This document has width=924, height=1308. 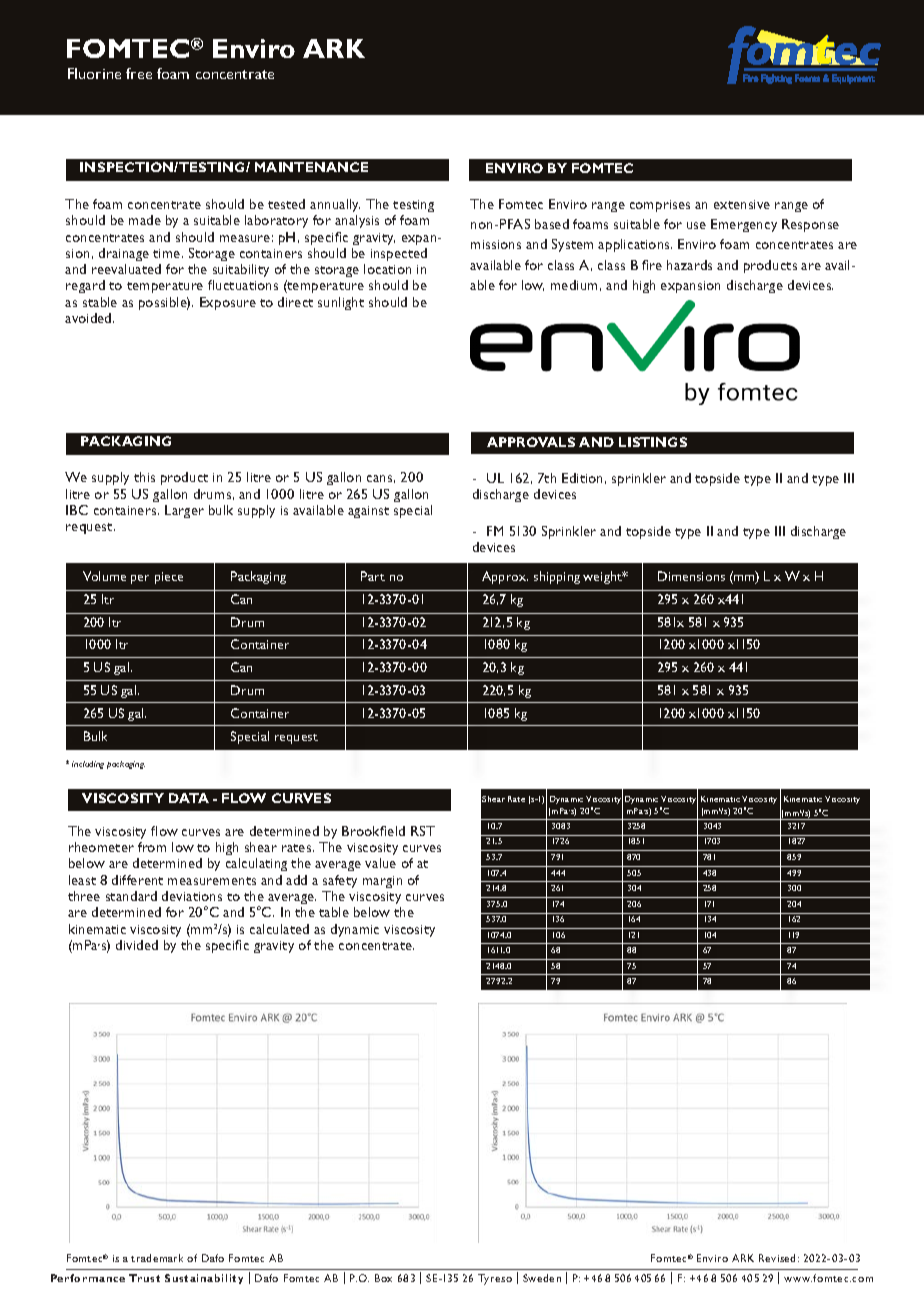 I want to click on trademark, so click(x=157, y=1258).
